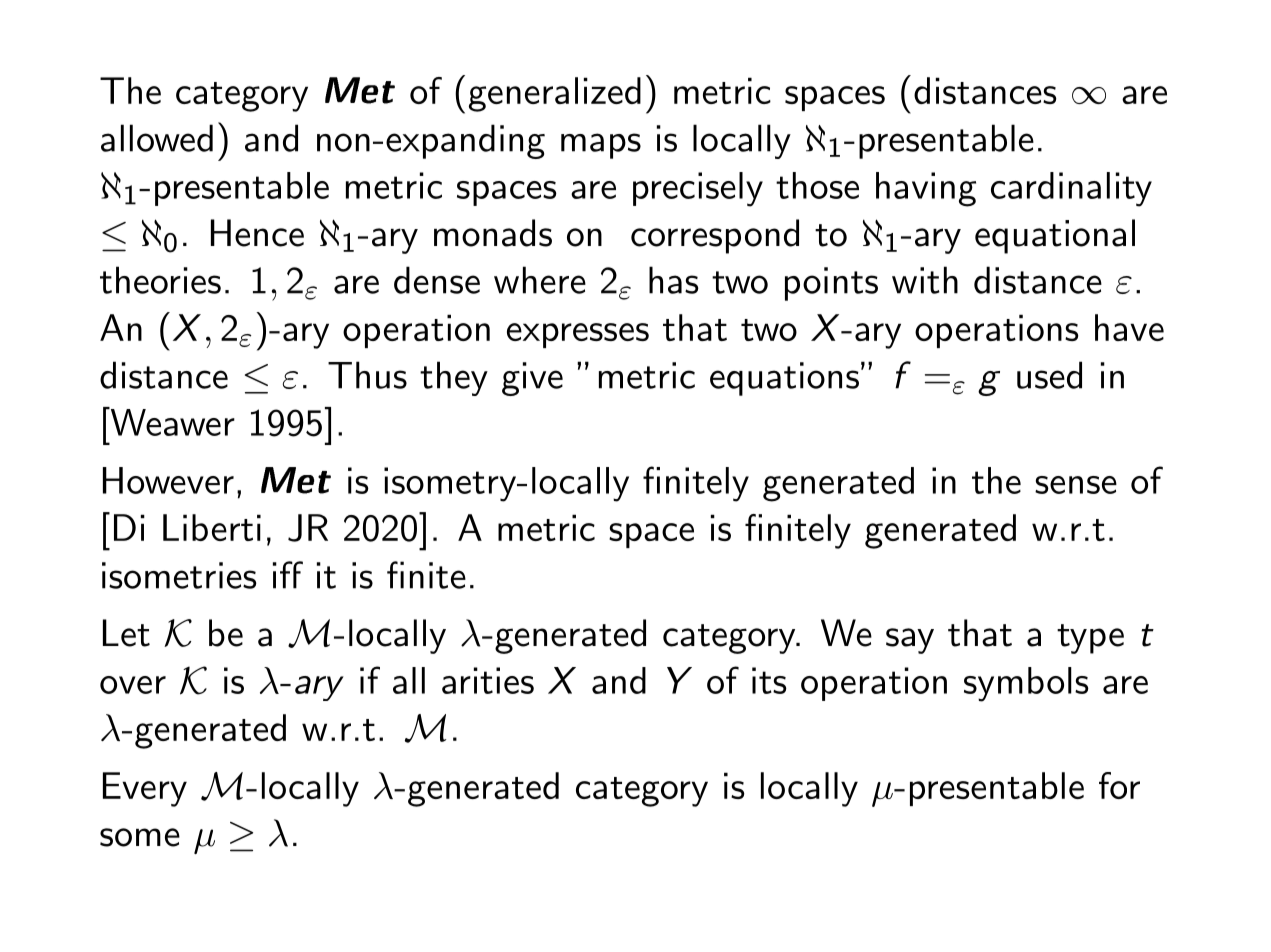 The width and height of the screenshot is (1271, 952). What do you see at coordinates (1071, 189) in the screenshot?
I see `cardinality` at bounding box center [1071, 189].
